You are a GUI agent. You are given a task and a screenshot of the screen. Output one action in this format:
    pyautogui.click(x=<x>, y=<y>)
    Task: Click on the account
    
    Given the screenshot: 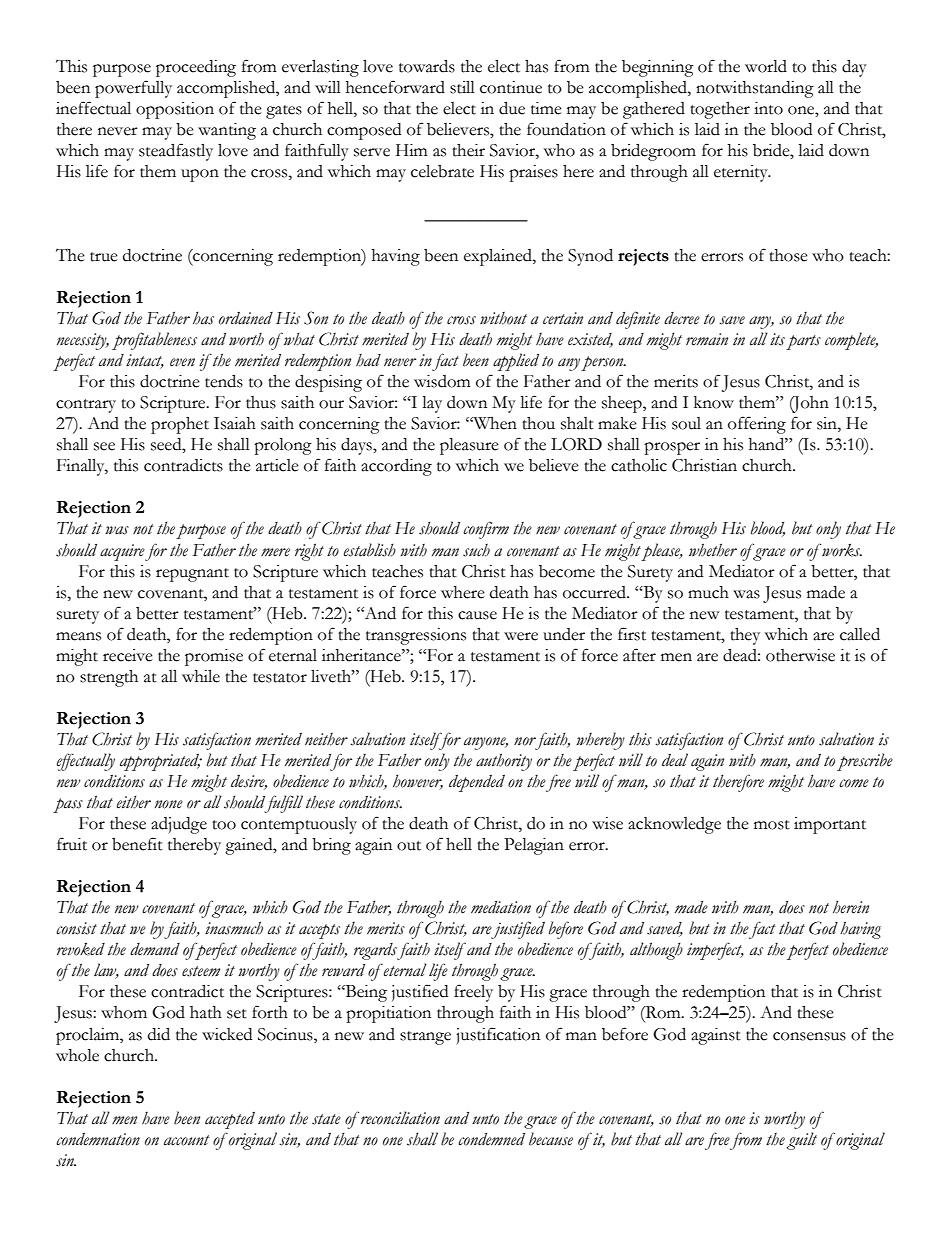 What is the action you would take?
    pyautogui.click(x=187, y=1140)
